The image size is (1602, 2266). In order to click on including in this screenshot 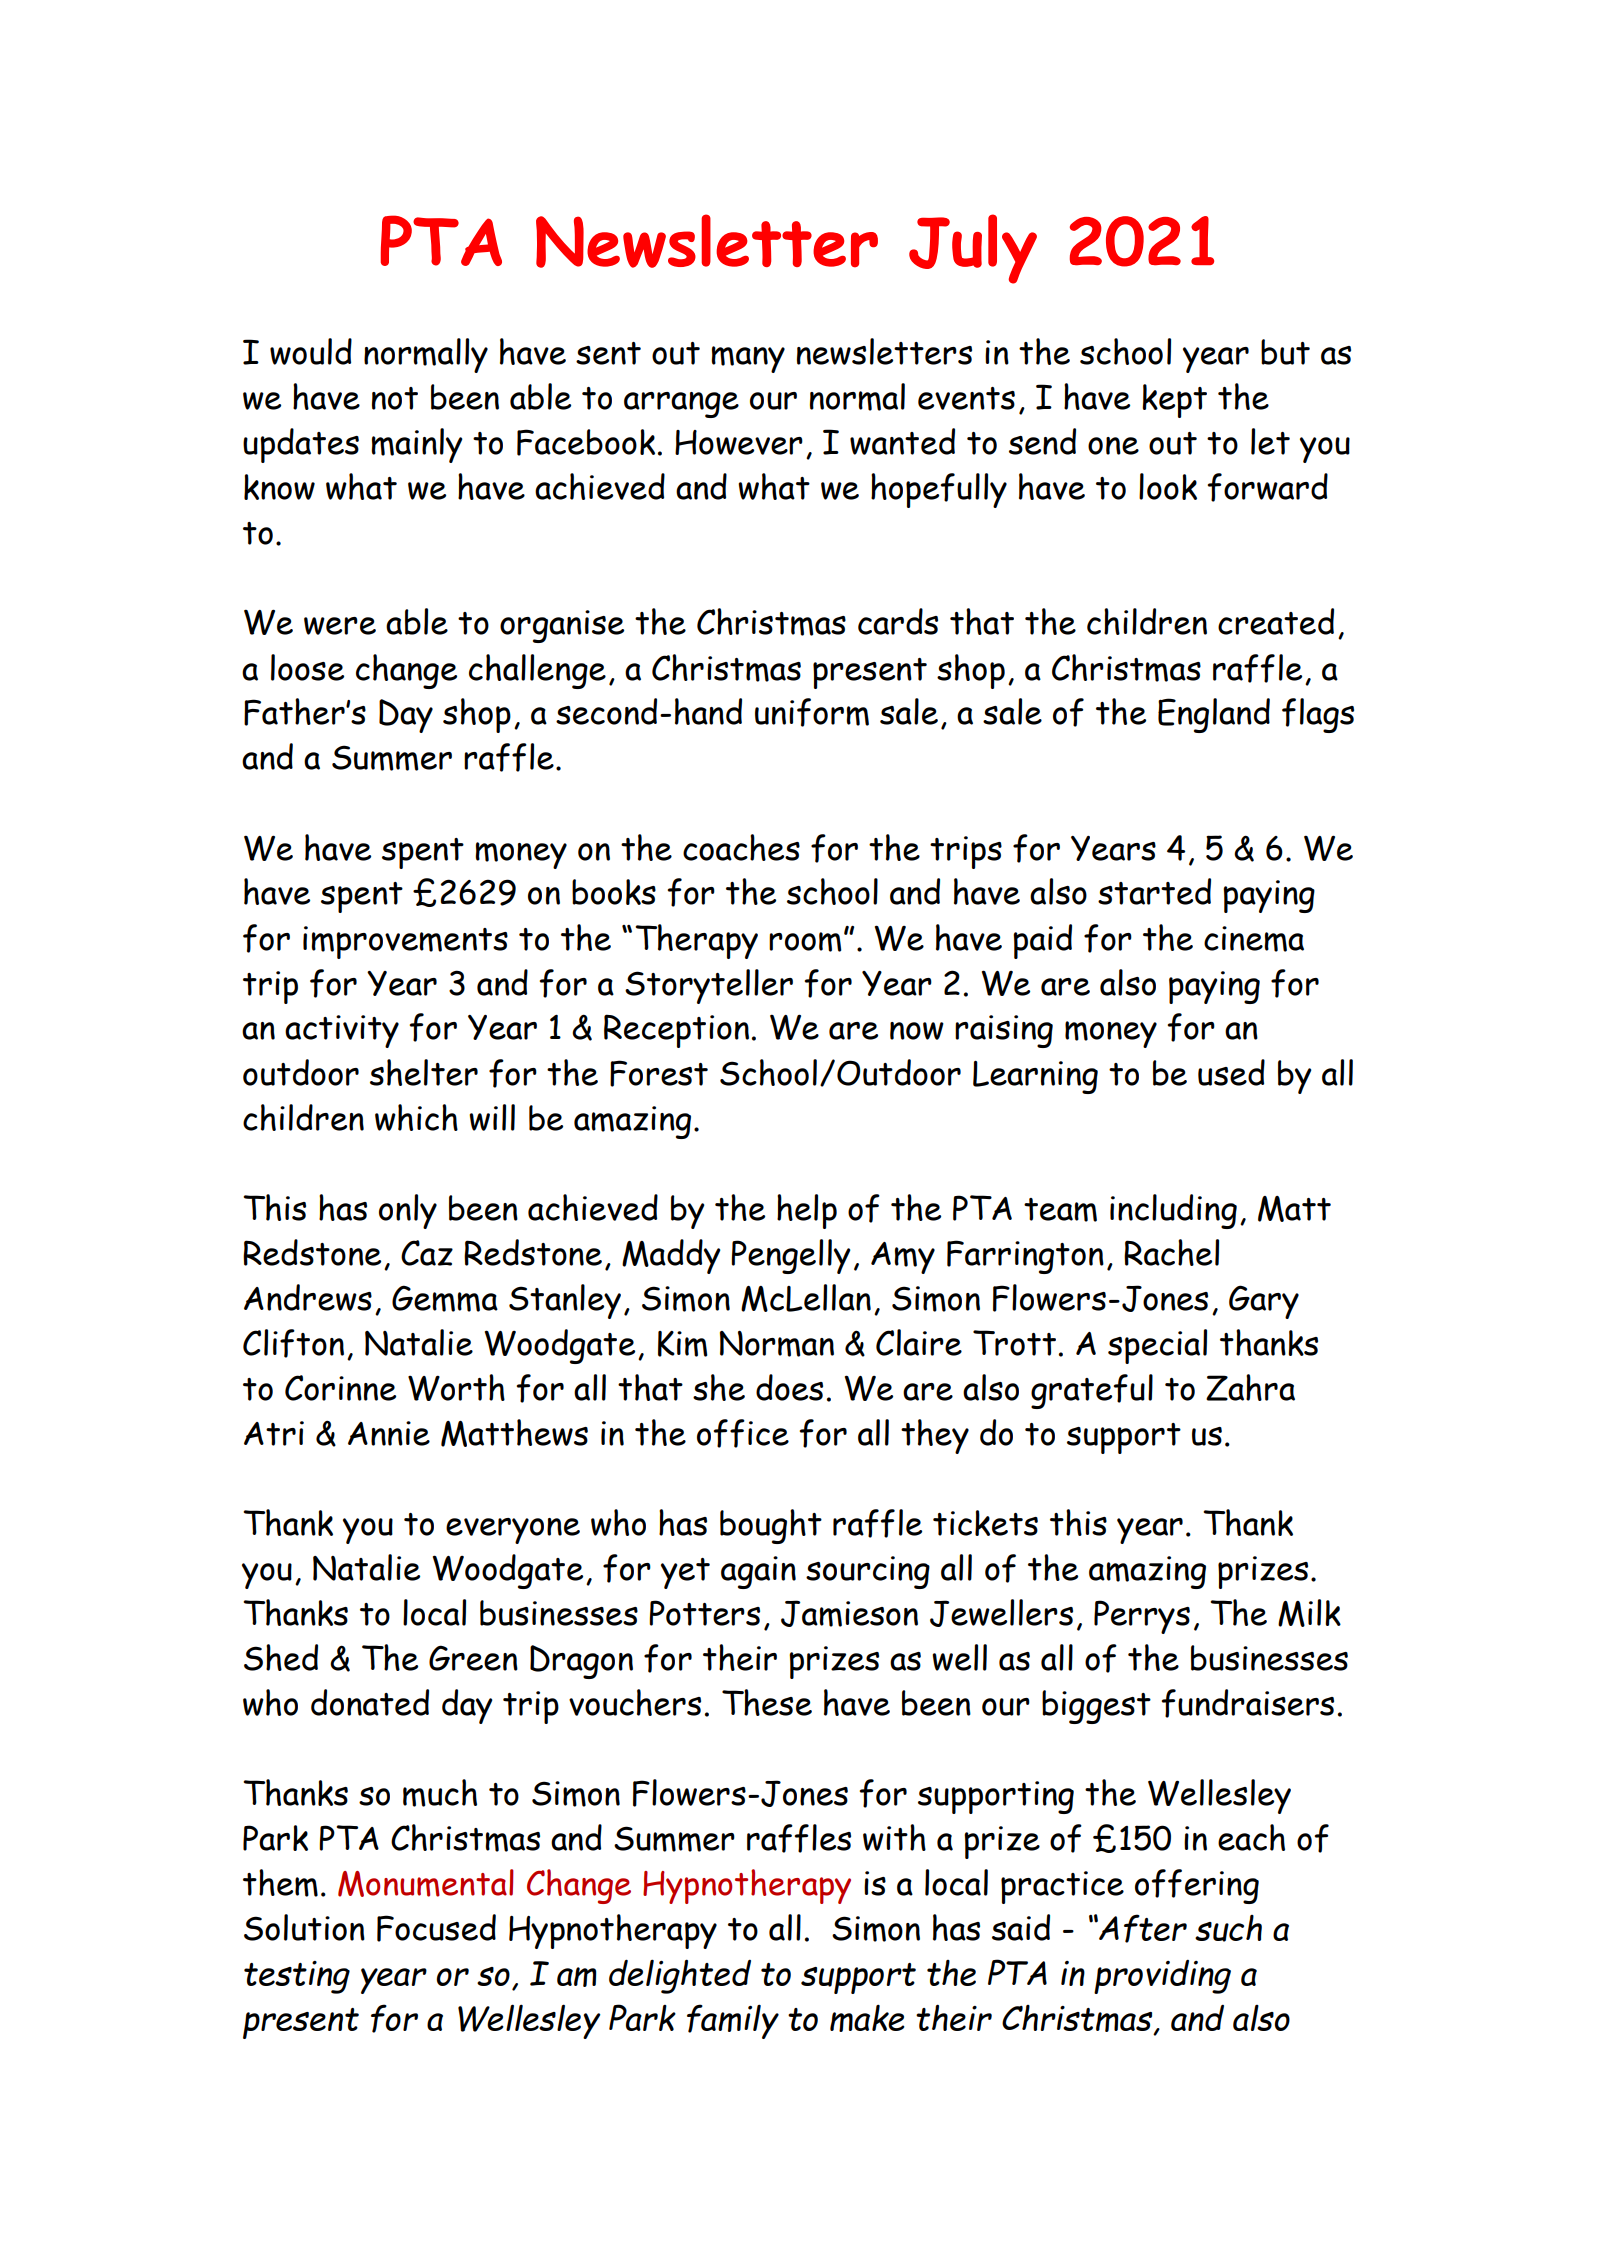, I will do `click(1173, 1211)`.
